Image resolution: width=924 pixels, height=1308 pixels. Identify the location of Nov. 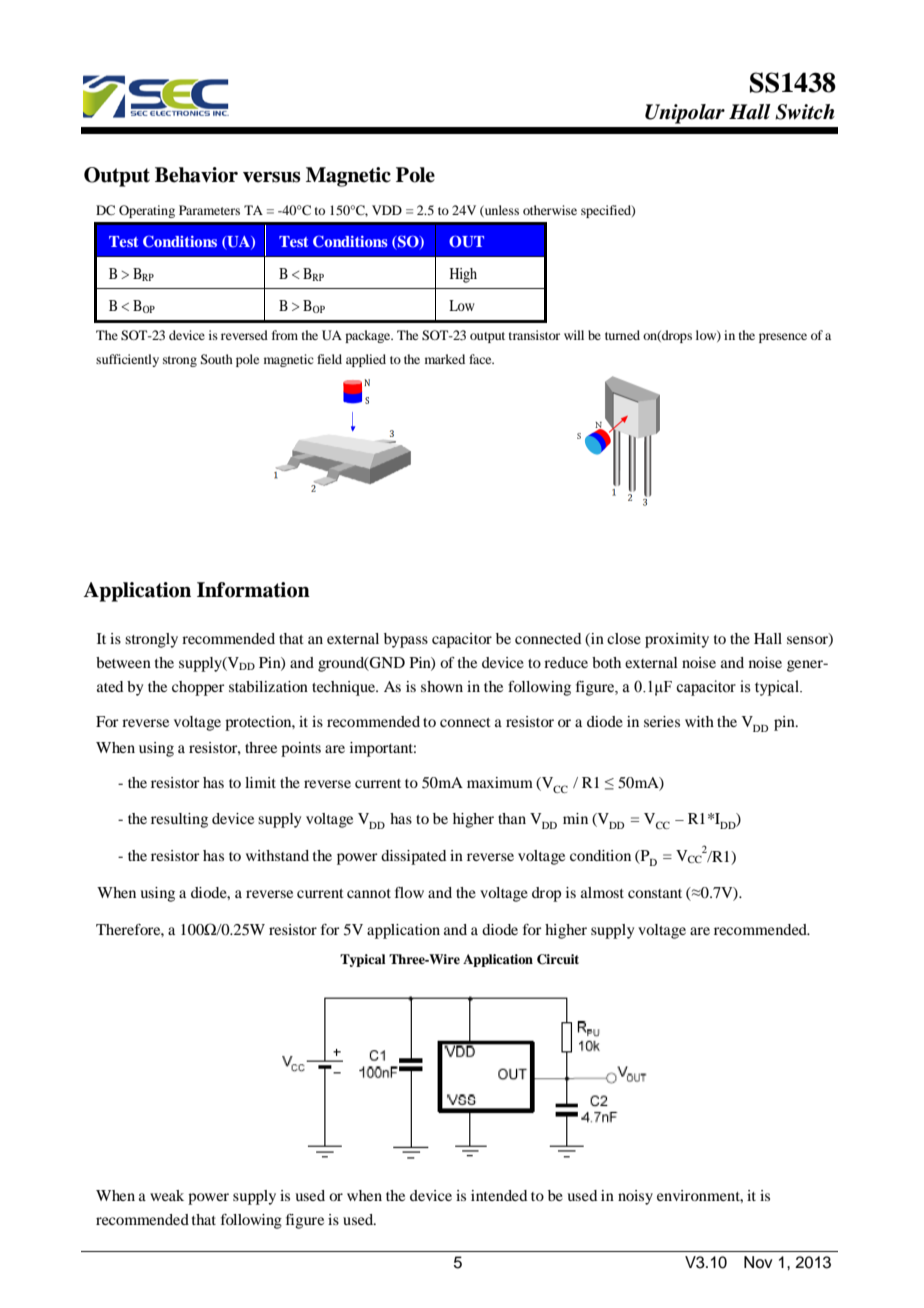
(758, 1262).
